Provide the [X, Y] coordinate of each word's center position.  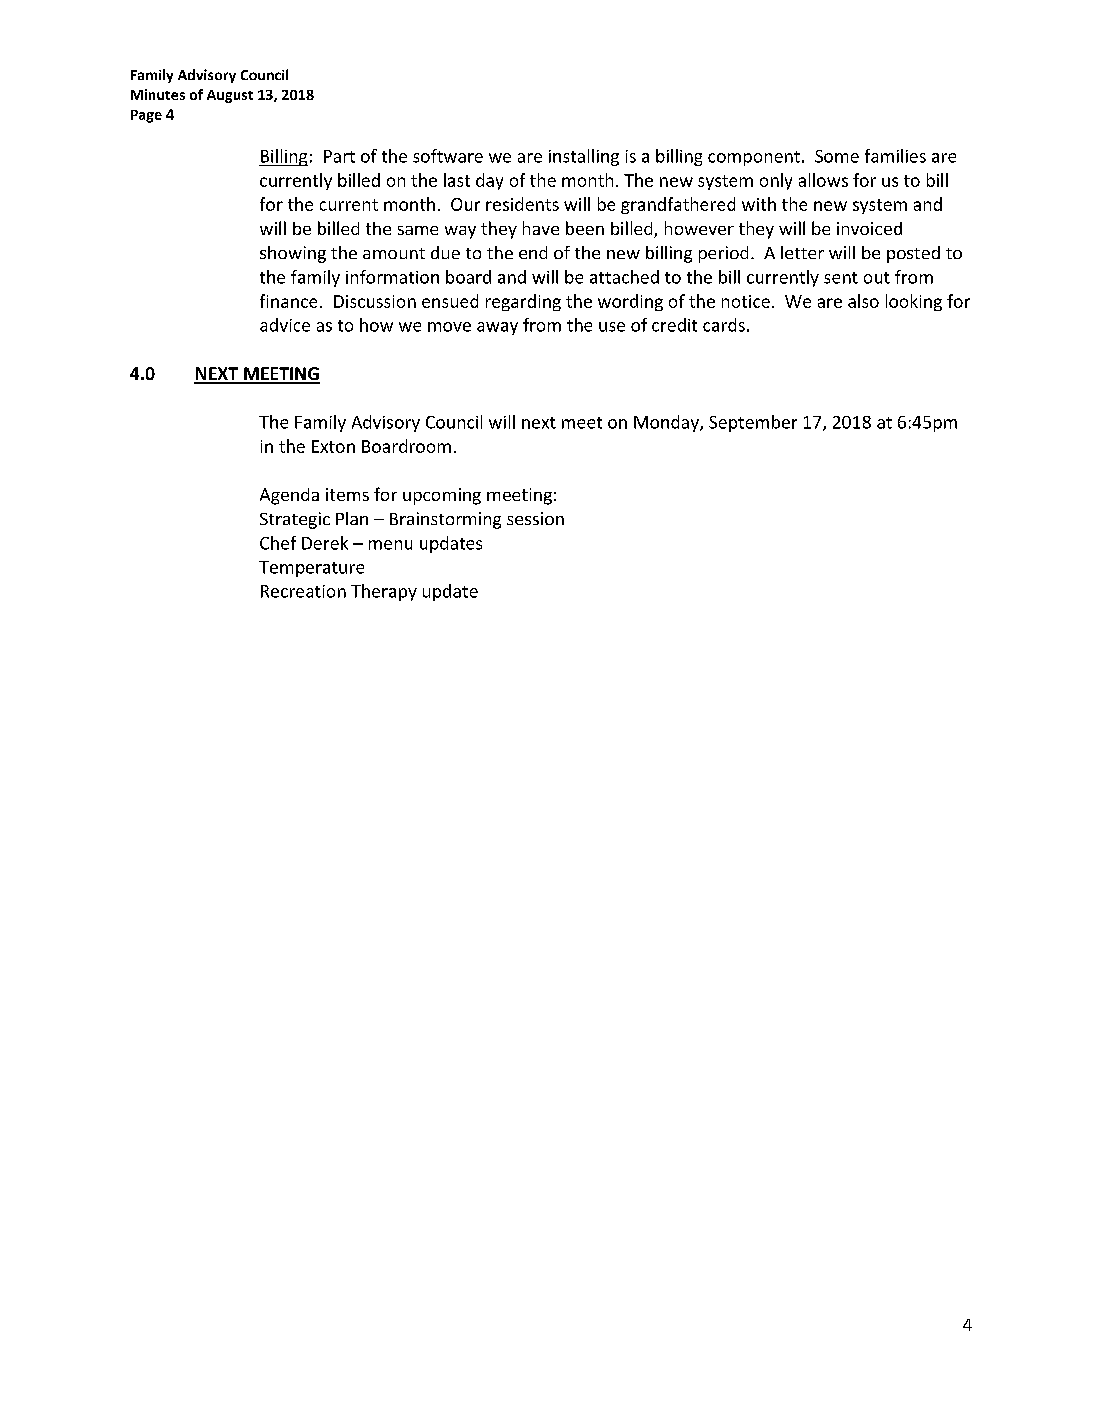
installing [584, 157]
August [230, 96]
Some [837, 156]
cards [724, 325]
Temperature [311, 569]
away [497, 328]
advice [285, 325]
